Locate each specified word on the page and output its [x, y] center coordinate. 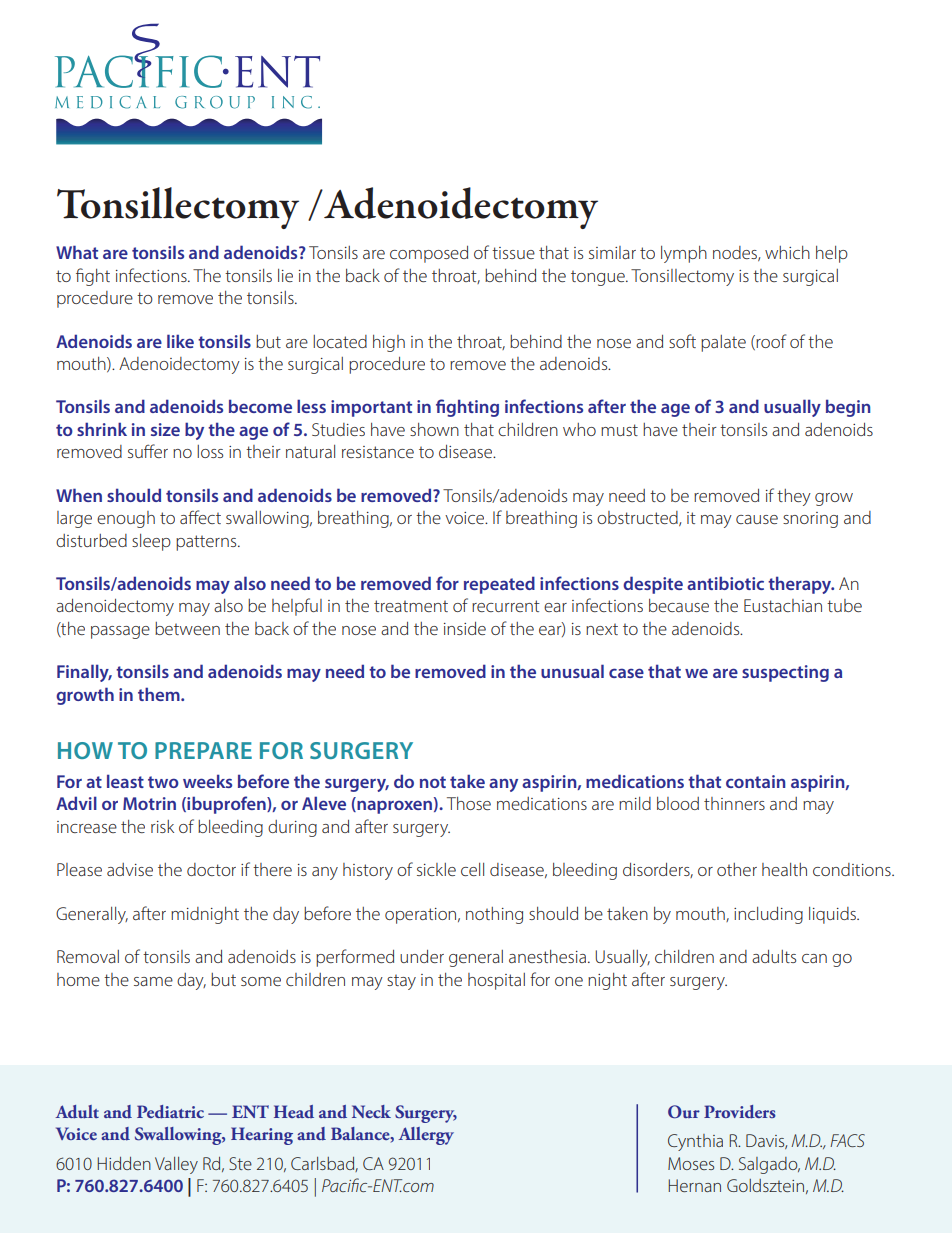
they [794, 497]
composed [429, 254]
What [77, 252]
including [768, 915]
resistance [378, 452]
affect [200, 517]
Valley [176, 1165]
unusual [572, 671]
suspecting [785, 673]
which [787, 252]
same [153, 981]
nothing [494, 915]
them [160, 694]
